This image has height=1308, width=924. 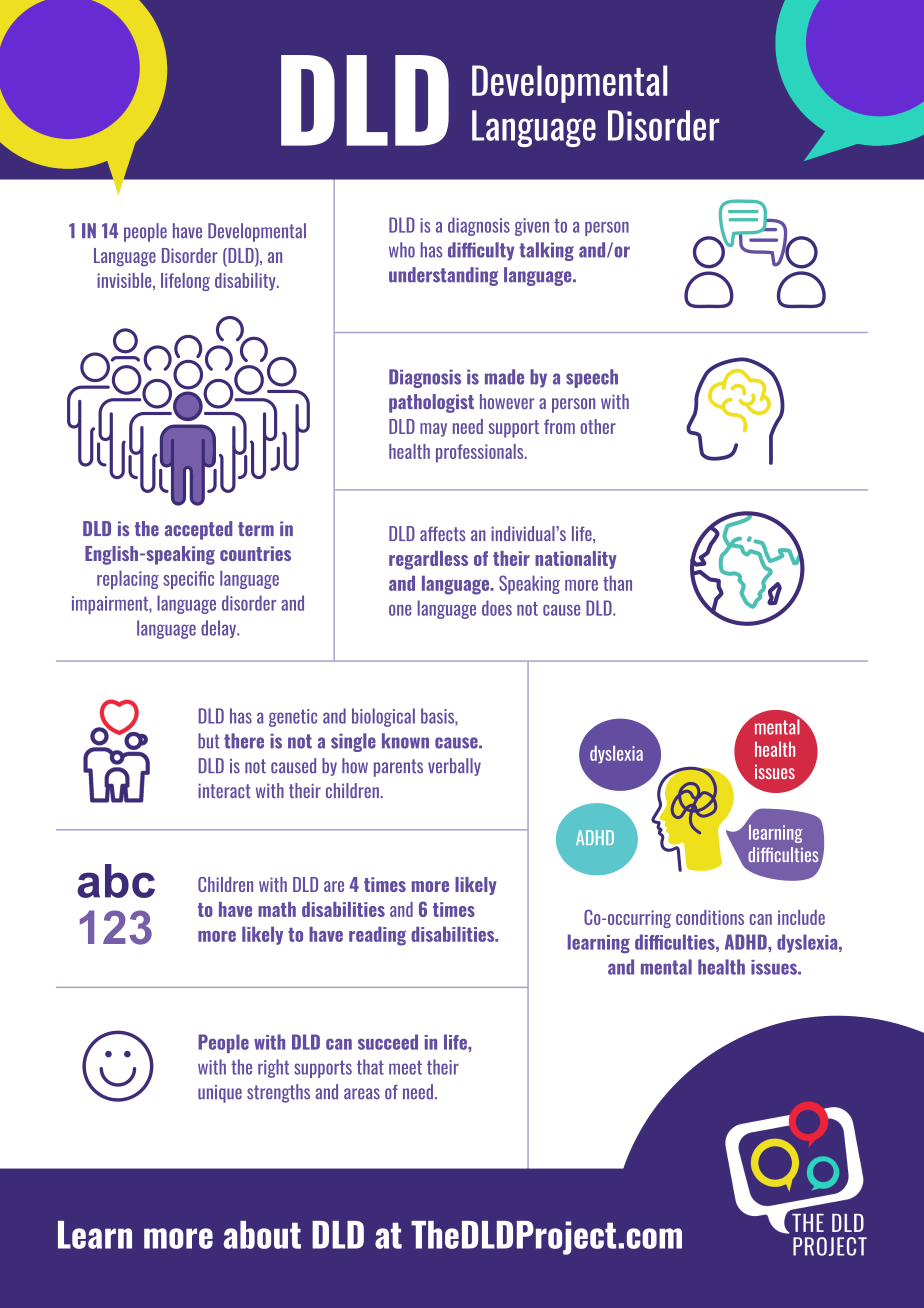 What do you see at coordinates (262, 1235) in the image?
I see `about` at bounding box center [262, 1235].
